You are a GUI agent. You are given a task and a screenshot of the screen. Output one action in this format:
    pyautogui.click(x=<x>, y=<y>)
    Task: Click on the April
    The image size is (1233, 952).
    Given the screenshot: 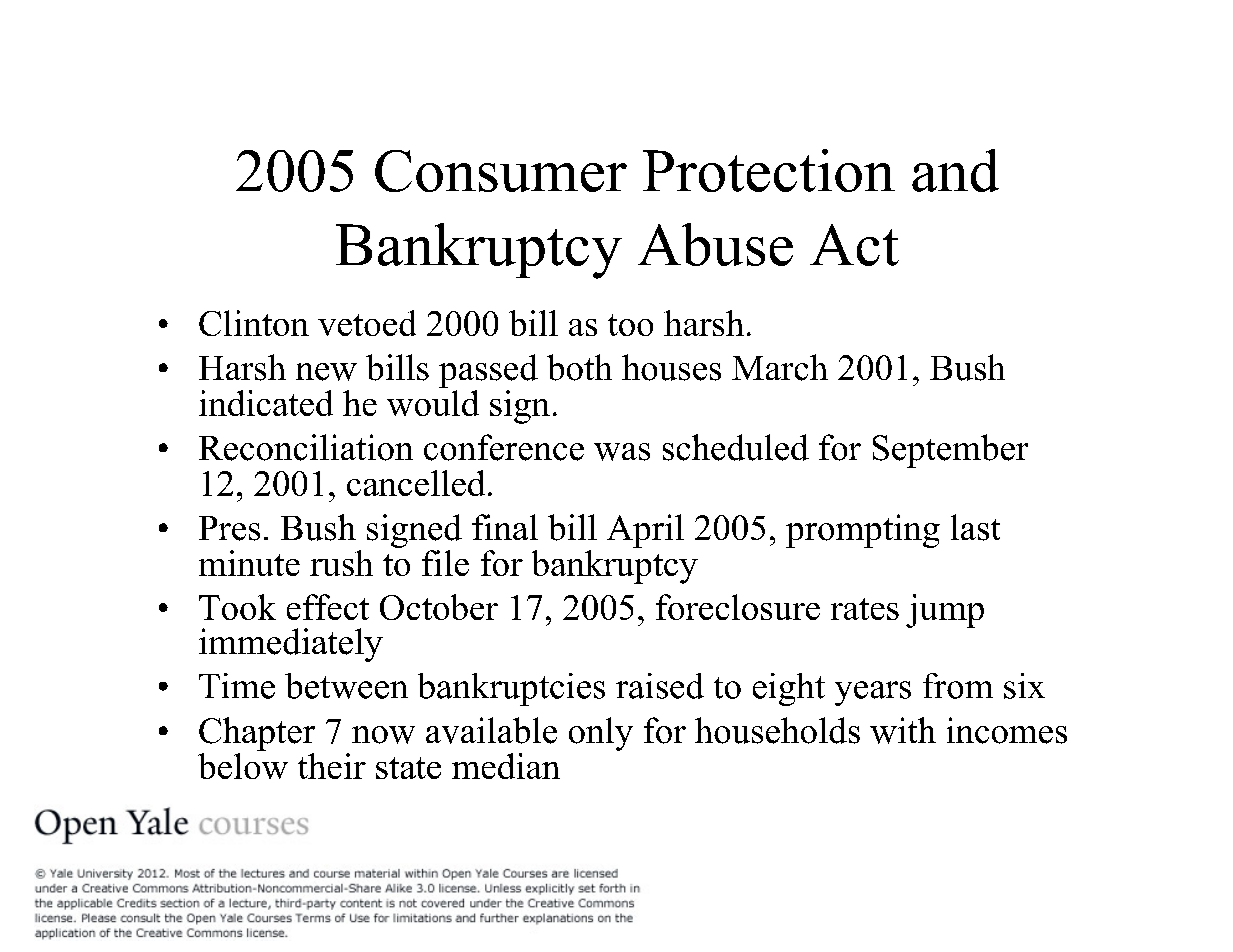 What is the action you would take?
    pyautogui.click(x=645, y=531)
